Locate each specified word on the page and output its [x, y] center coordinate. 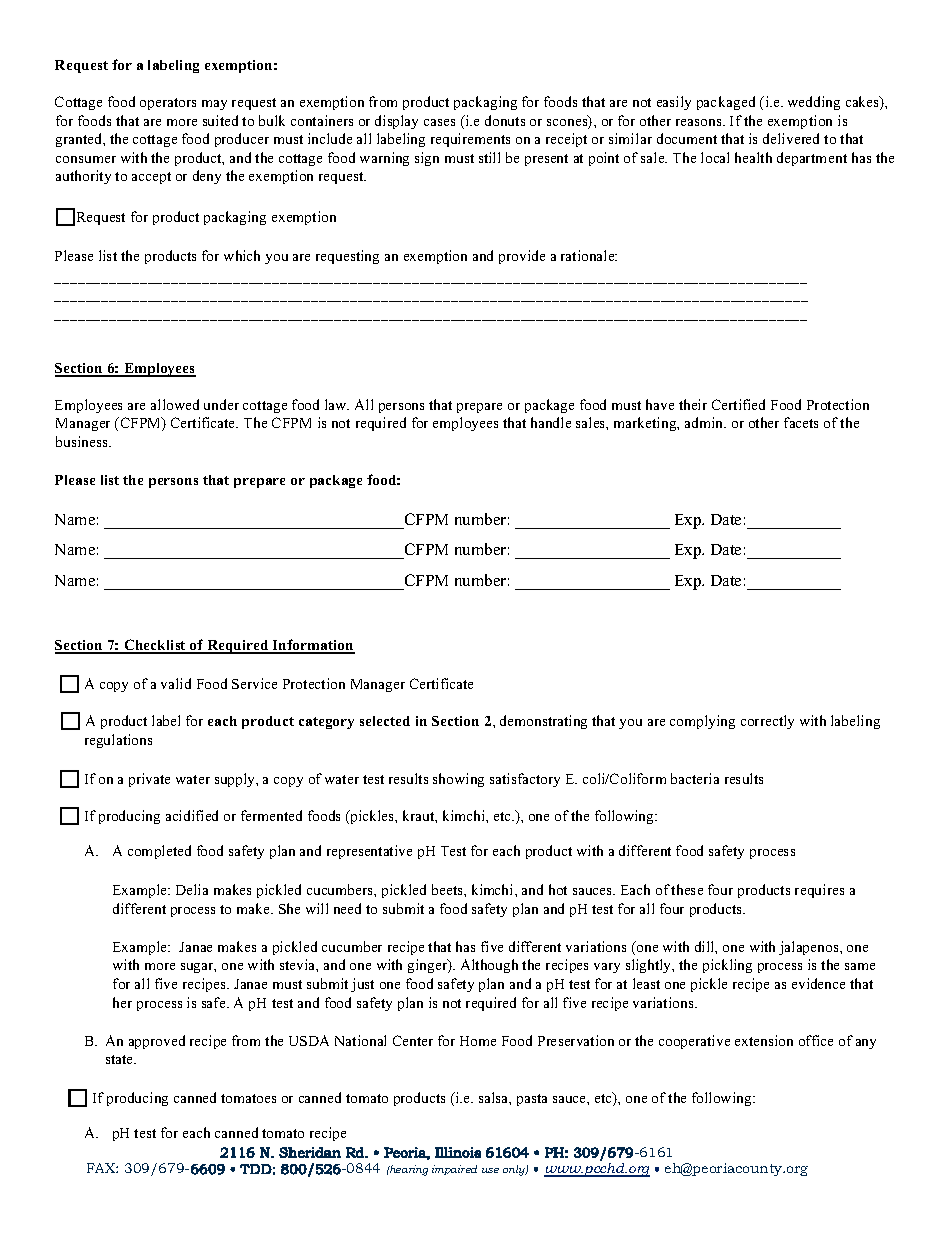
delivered [791, 138]
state [121, 1059]
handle [551, 422]
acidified [192, 815]
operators [168, 104]
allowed [175, 404]
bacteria [695, 778]
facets [801, 422]
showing [458, 780]
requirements [470, 140]
